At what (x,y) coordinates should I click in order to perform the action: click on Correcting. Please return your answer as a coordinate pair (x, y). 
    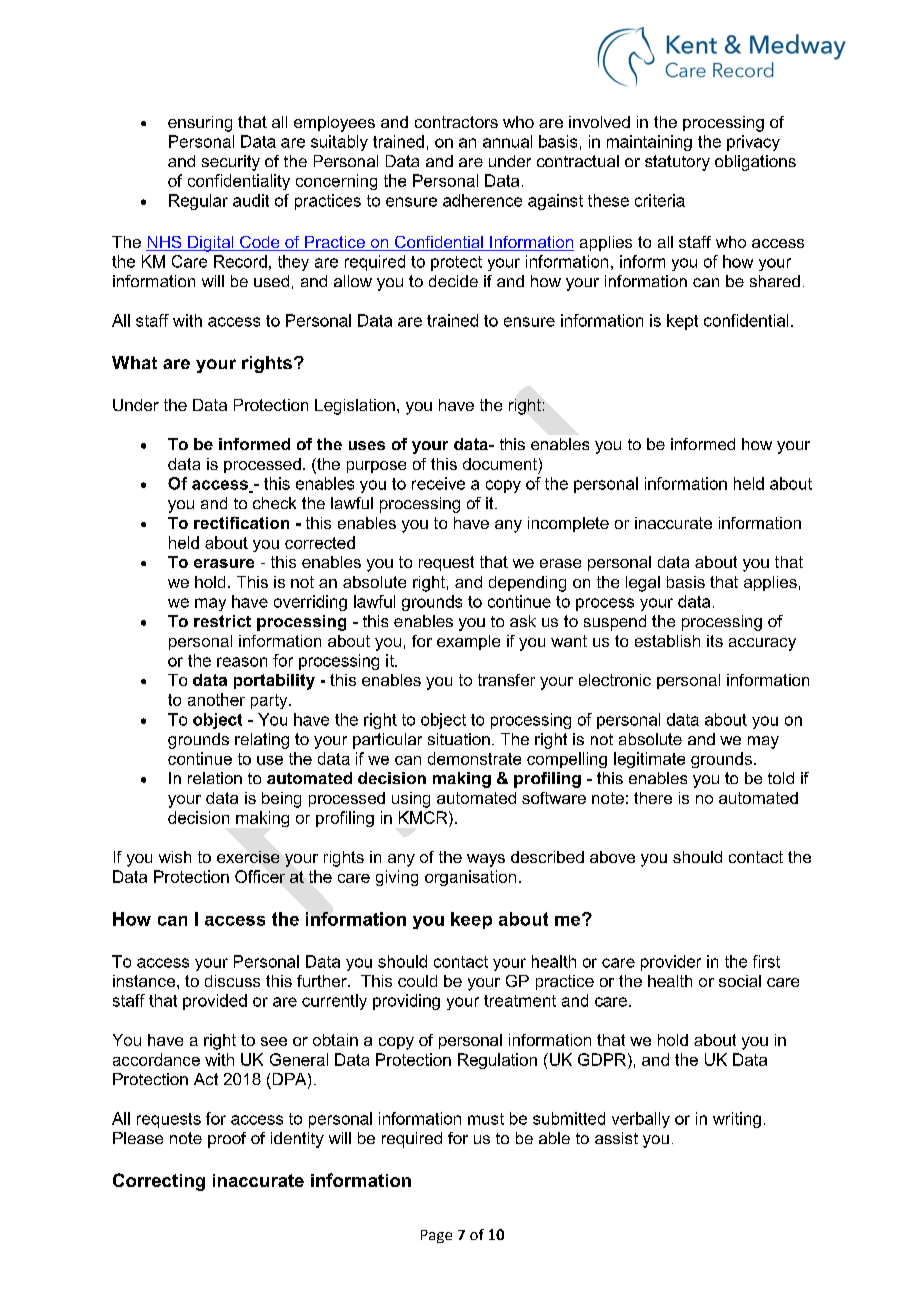
    Looking at the image, I should click on (159, 1182).
